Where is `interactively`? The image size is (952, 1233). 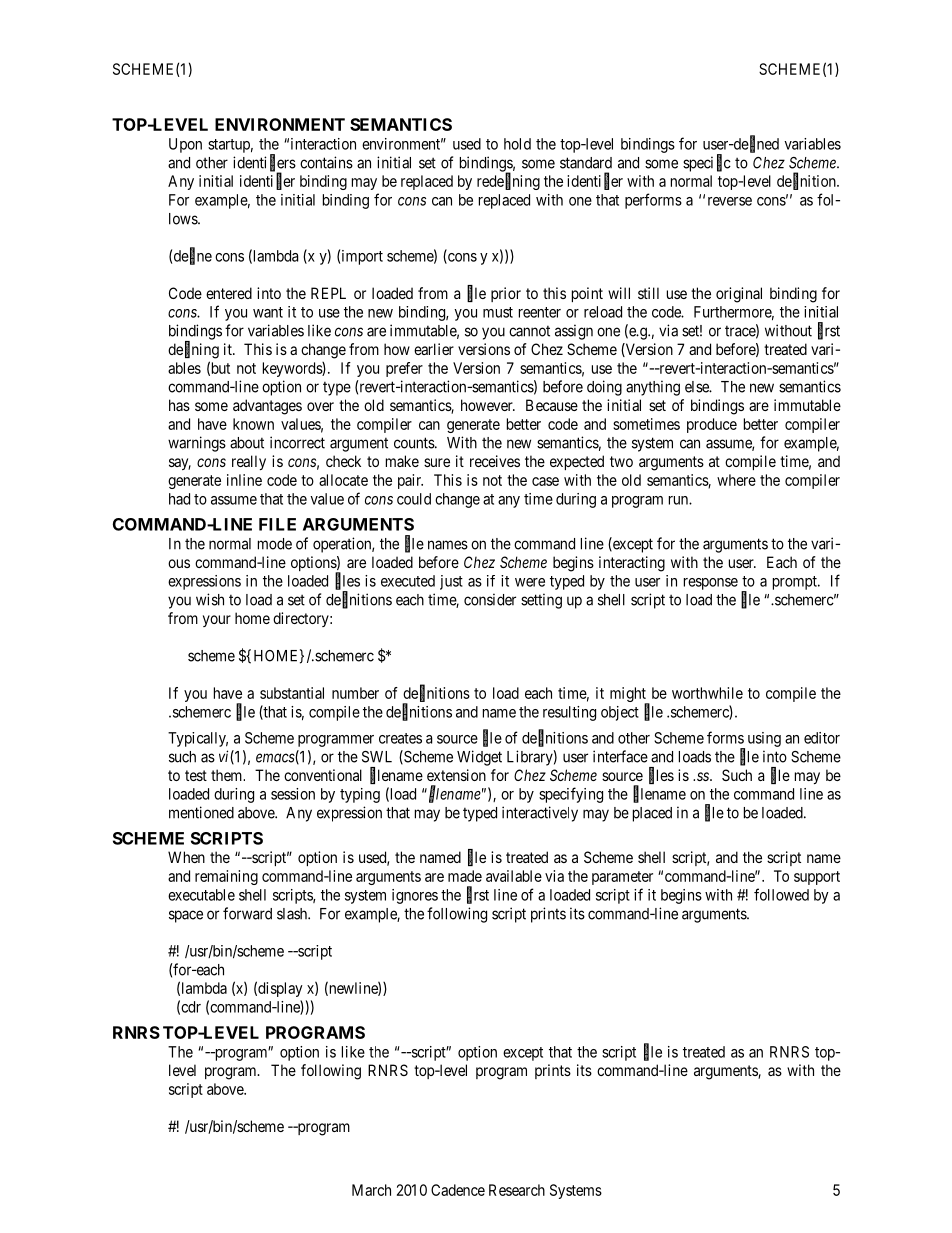 interactively is located at coordinates (540, 814).
